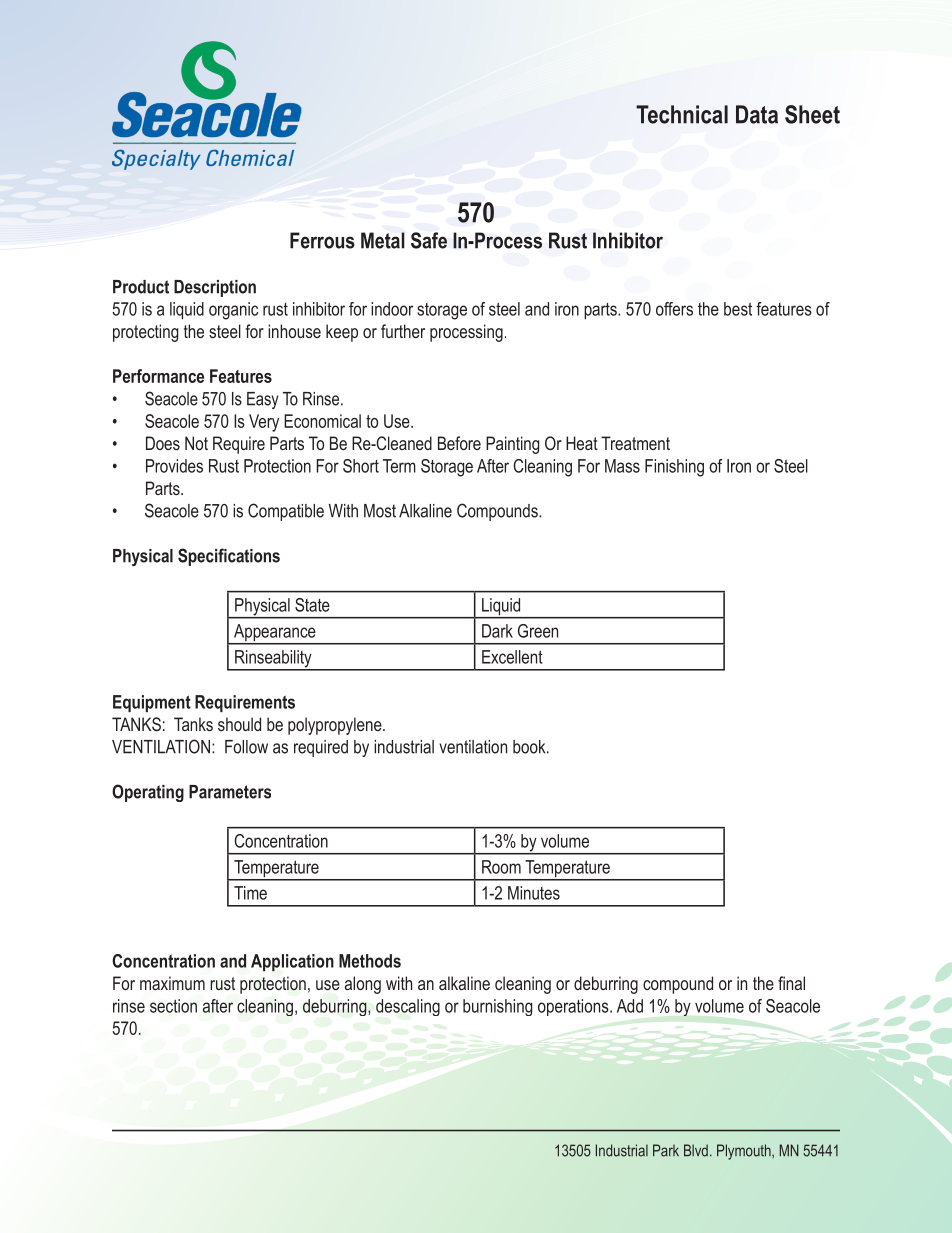 This screenshot has width=952, height=1233. I want to click on Data, so click(757, 114).
